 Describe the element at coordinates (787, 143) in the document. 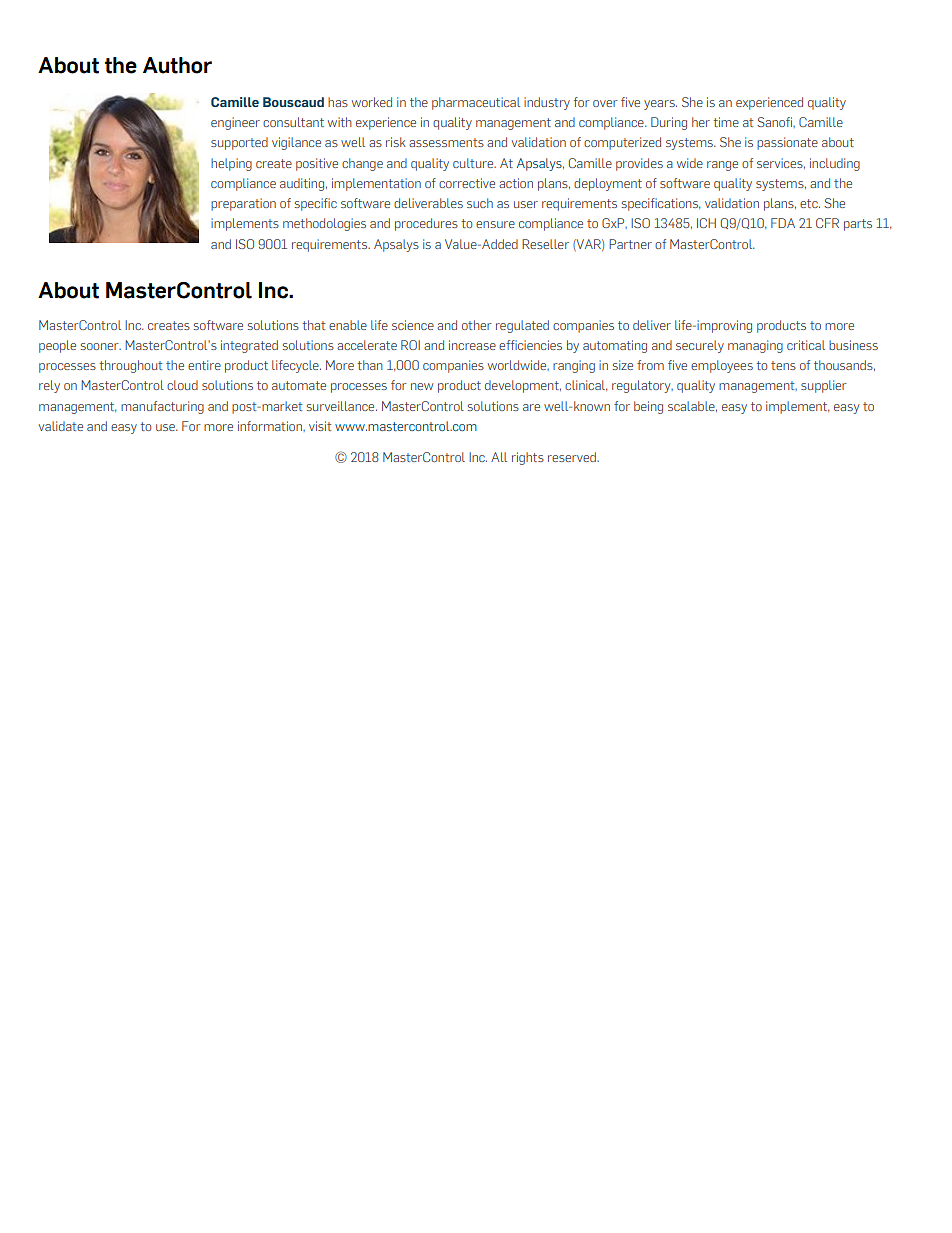

I see `passionate` at that location.
